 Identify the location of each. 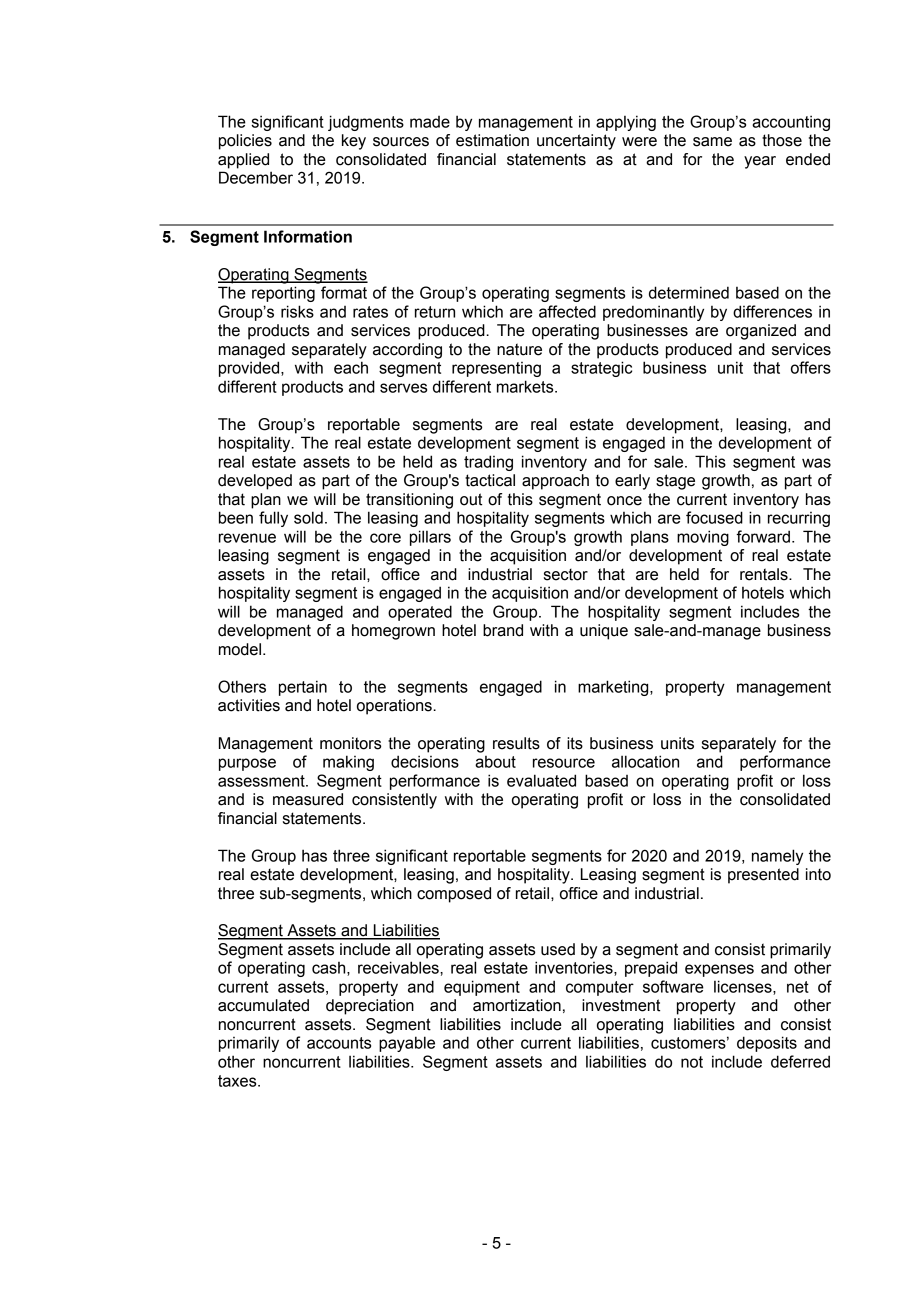
(351, 367).
